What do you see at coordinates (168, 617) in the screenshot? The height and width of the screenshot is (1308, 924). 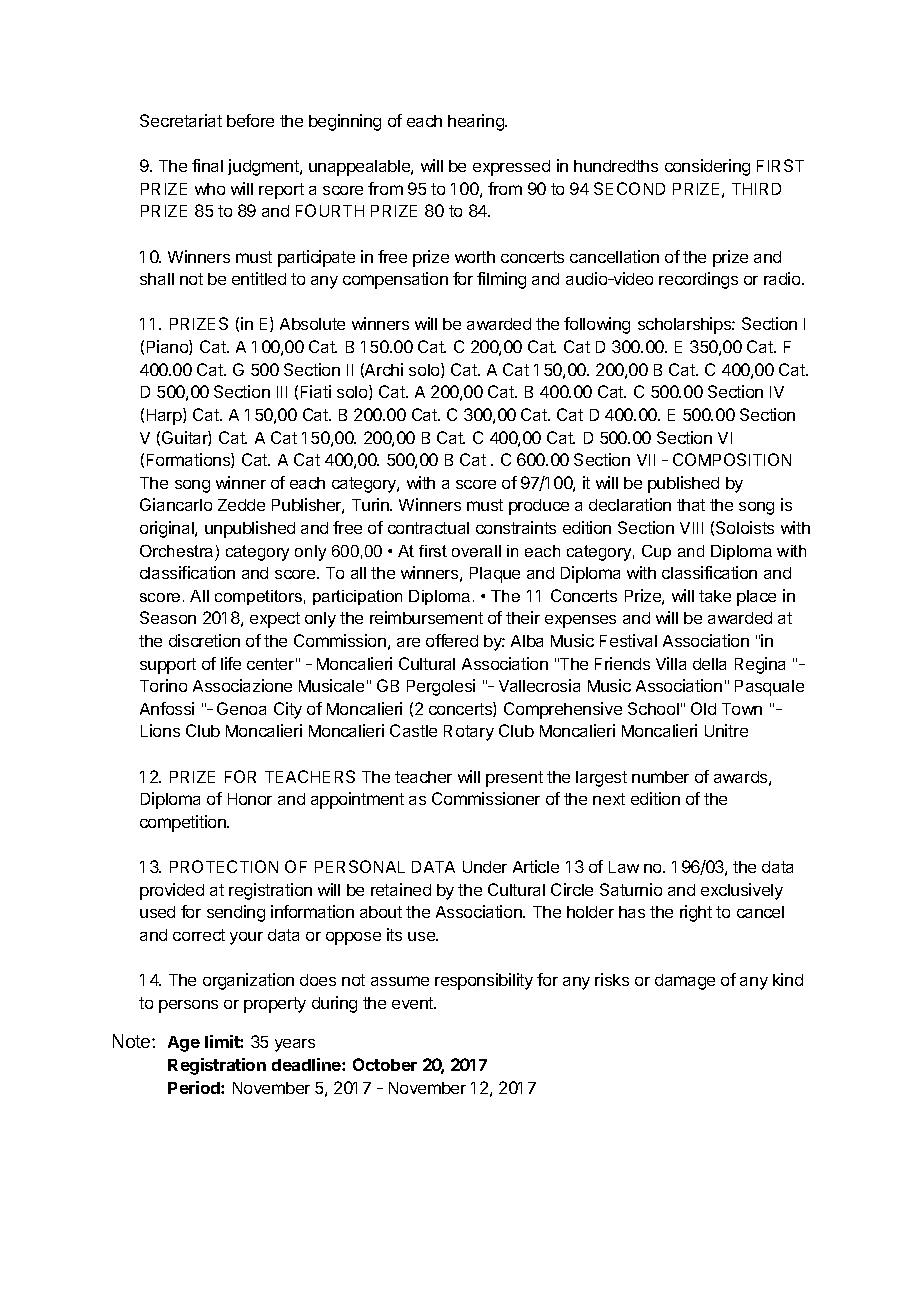 I see `Season` at bounding box center [168, 617].
